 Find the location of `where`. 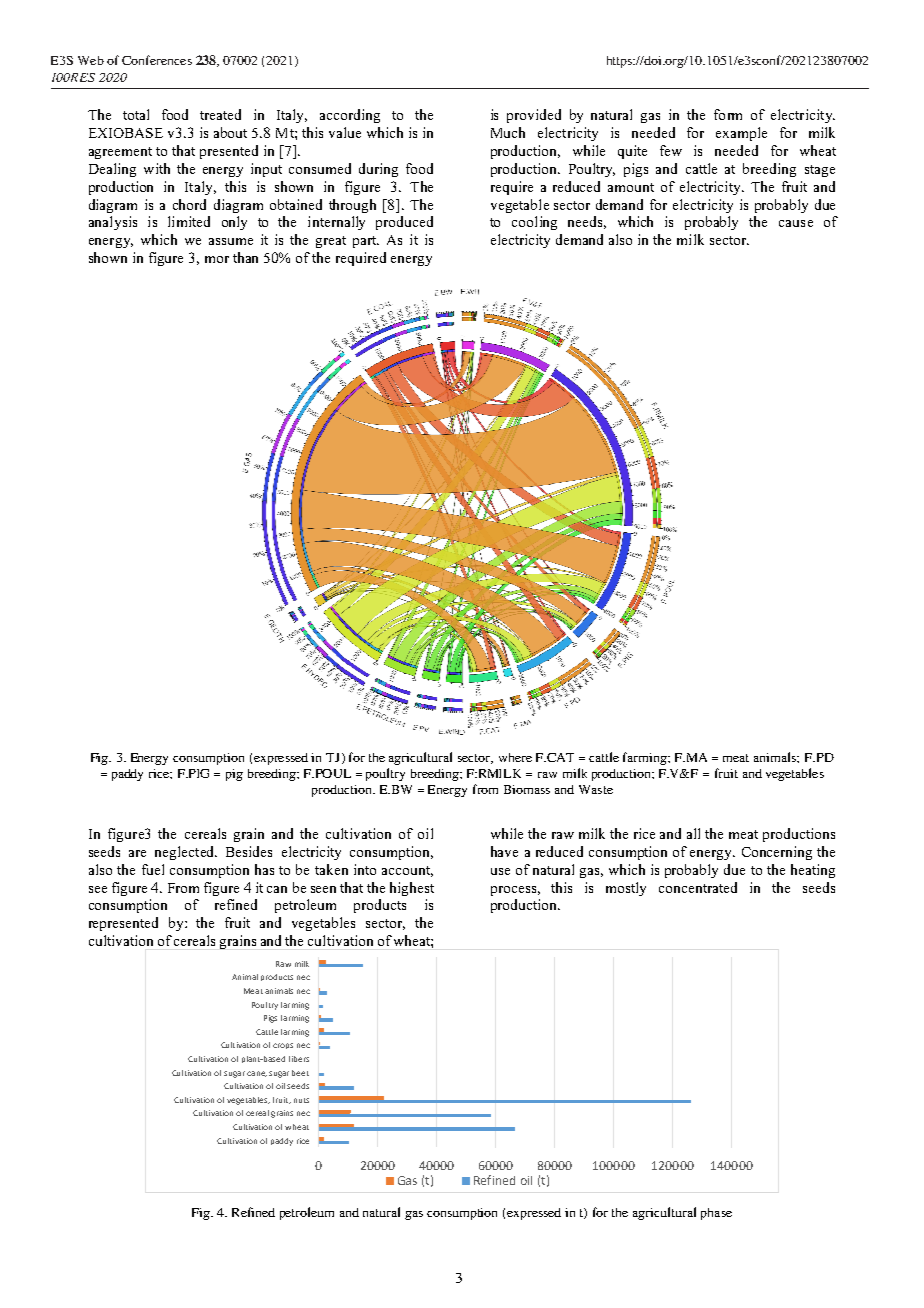

where is located at coordinates (515, 757).
